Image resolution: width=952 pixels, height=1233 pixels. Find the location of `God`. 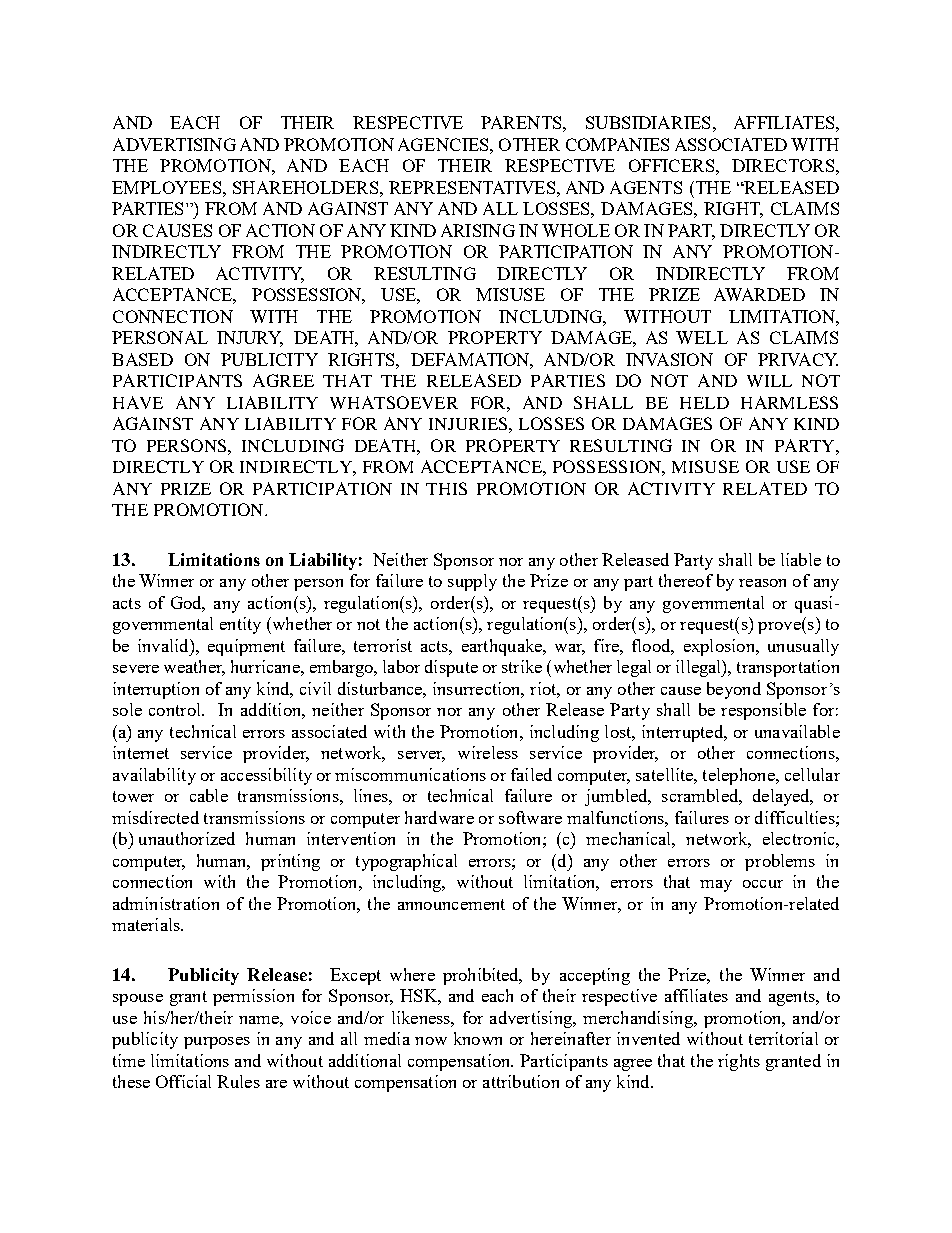

God is located at coordinates (188, 603).
